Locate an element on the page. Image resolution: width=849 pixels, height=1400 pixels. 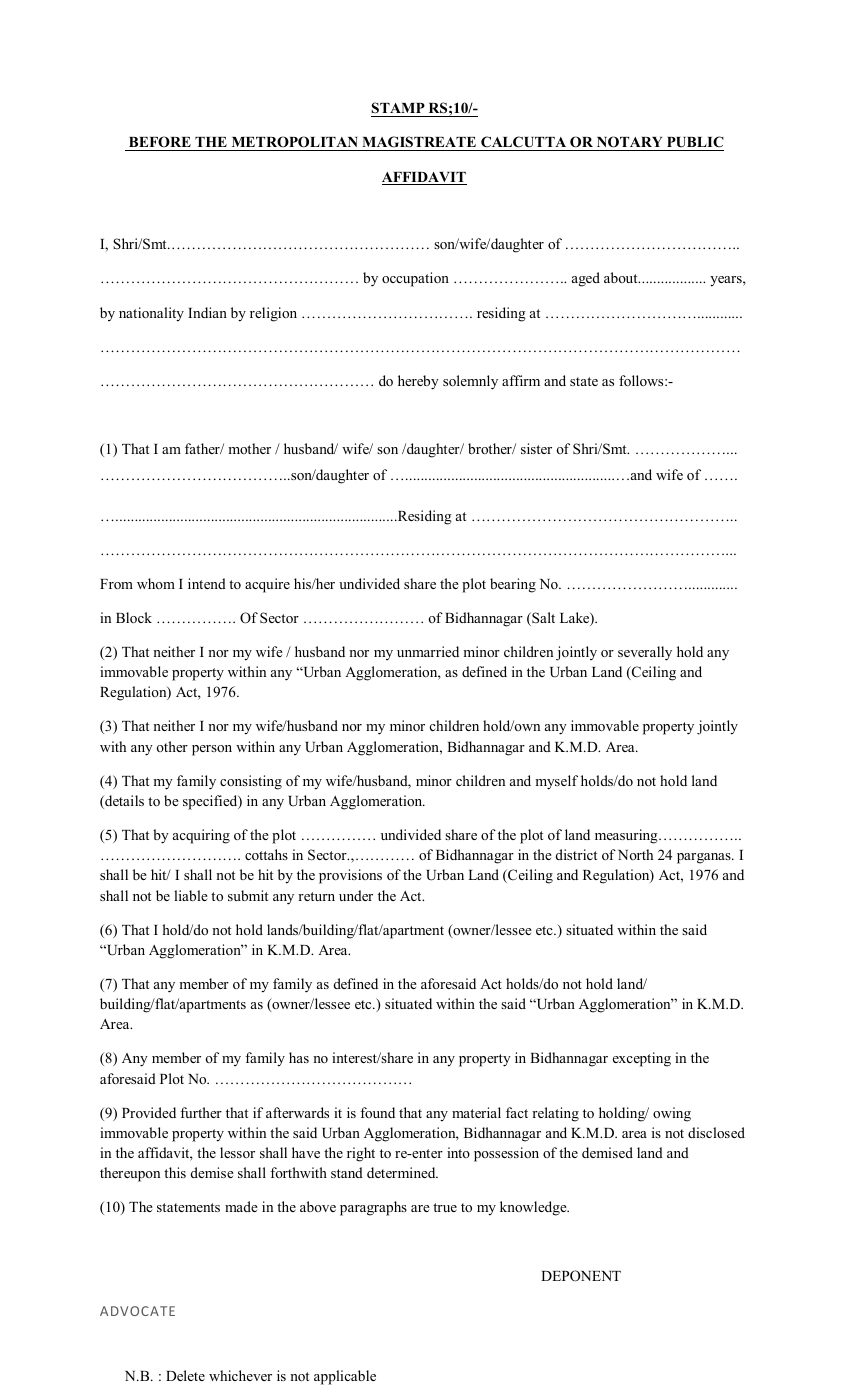
STAMP is located at coordinates (399, 109).
